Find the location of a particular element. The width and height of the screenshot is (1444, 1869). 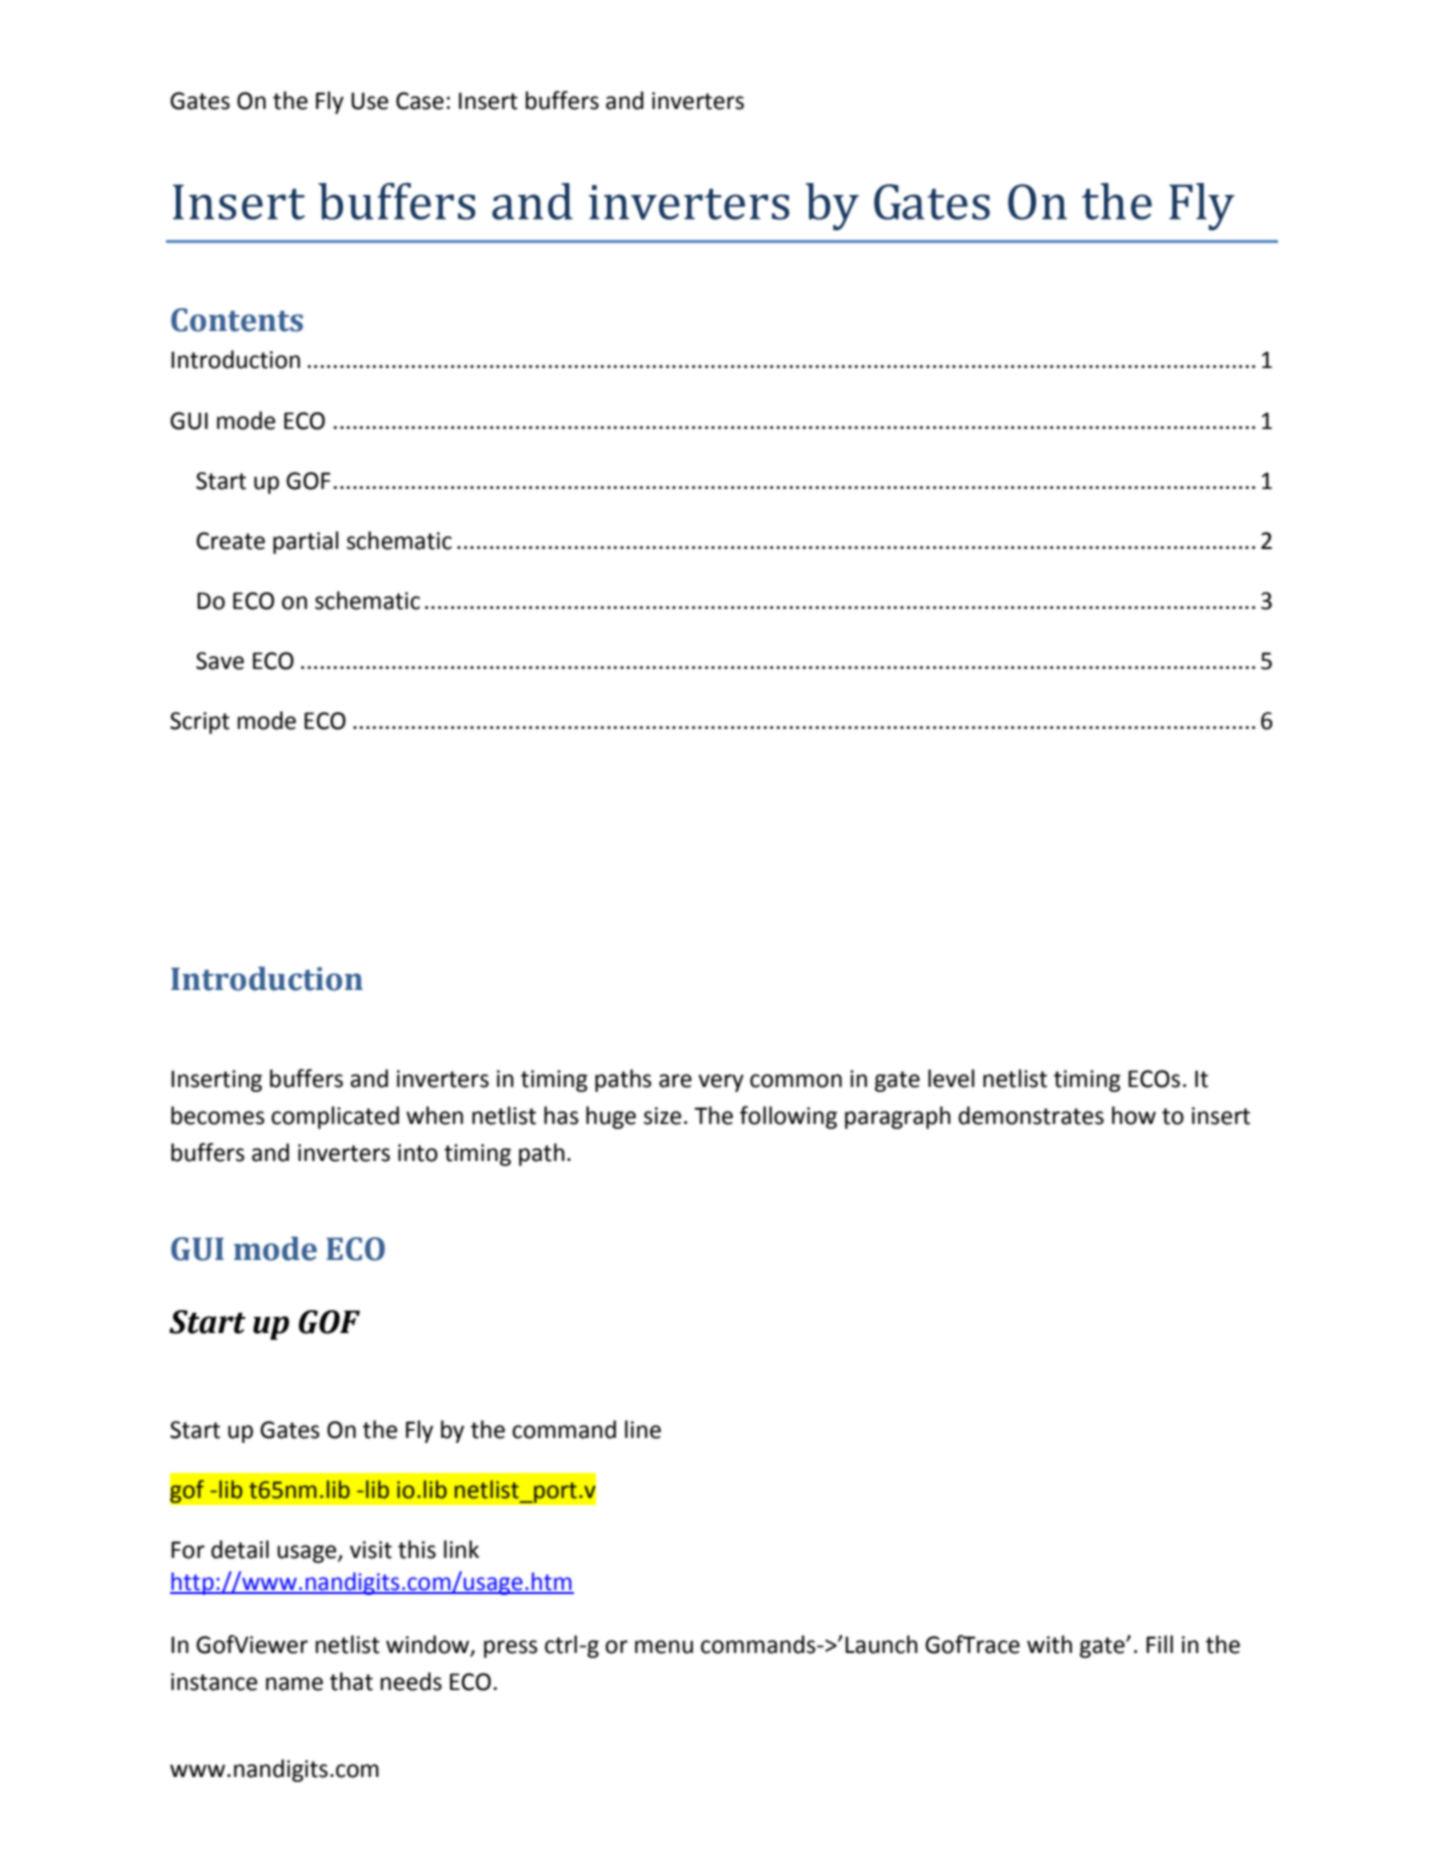

size is located at coordinates (662, 1116).
